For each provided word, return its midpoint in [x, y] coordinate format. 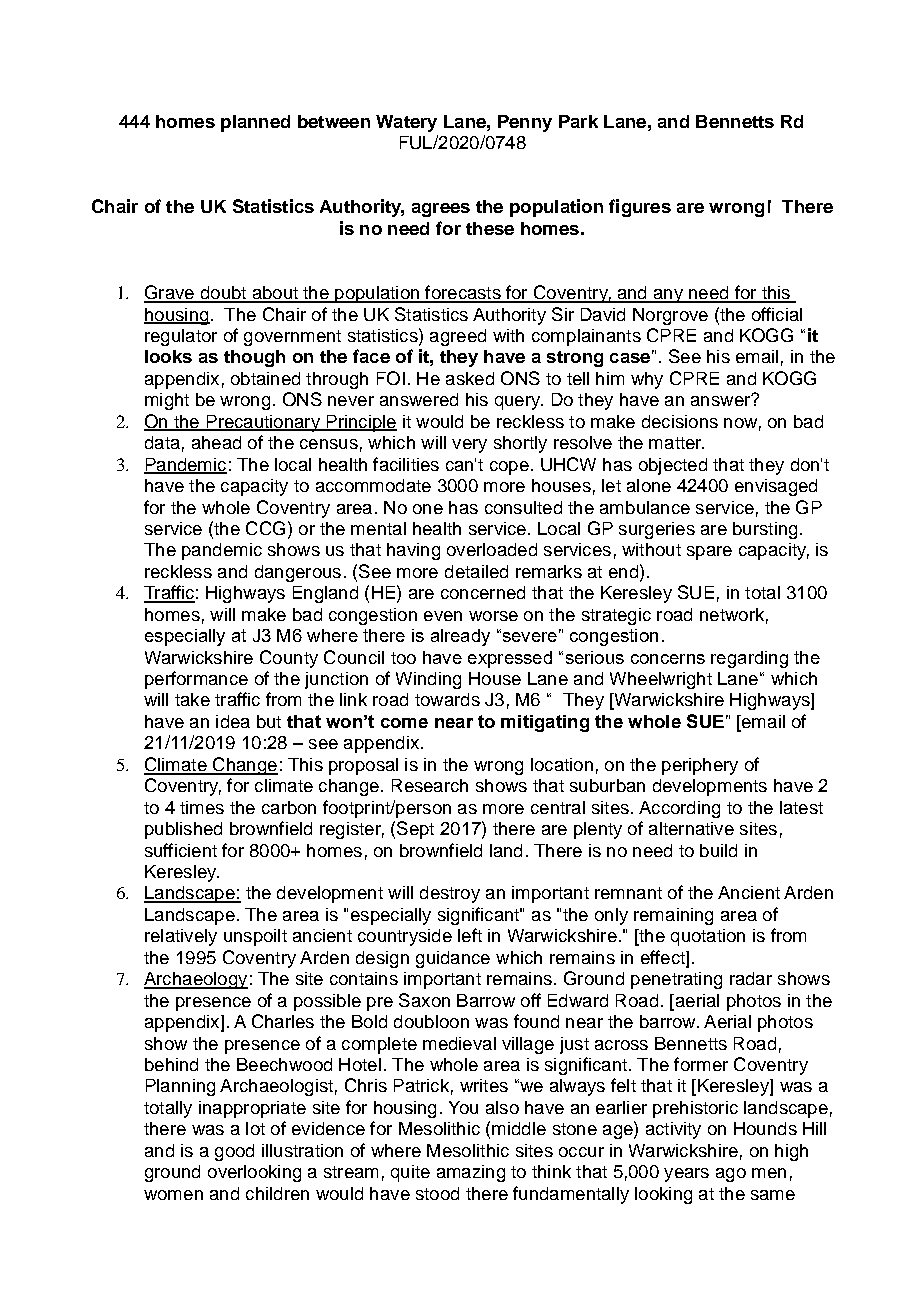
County [289, 659]
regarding [749, 659]
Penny [525, 123]
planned [255, 123]
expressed [510, 659]
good [234, 1152]
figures [640, 208]
